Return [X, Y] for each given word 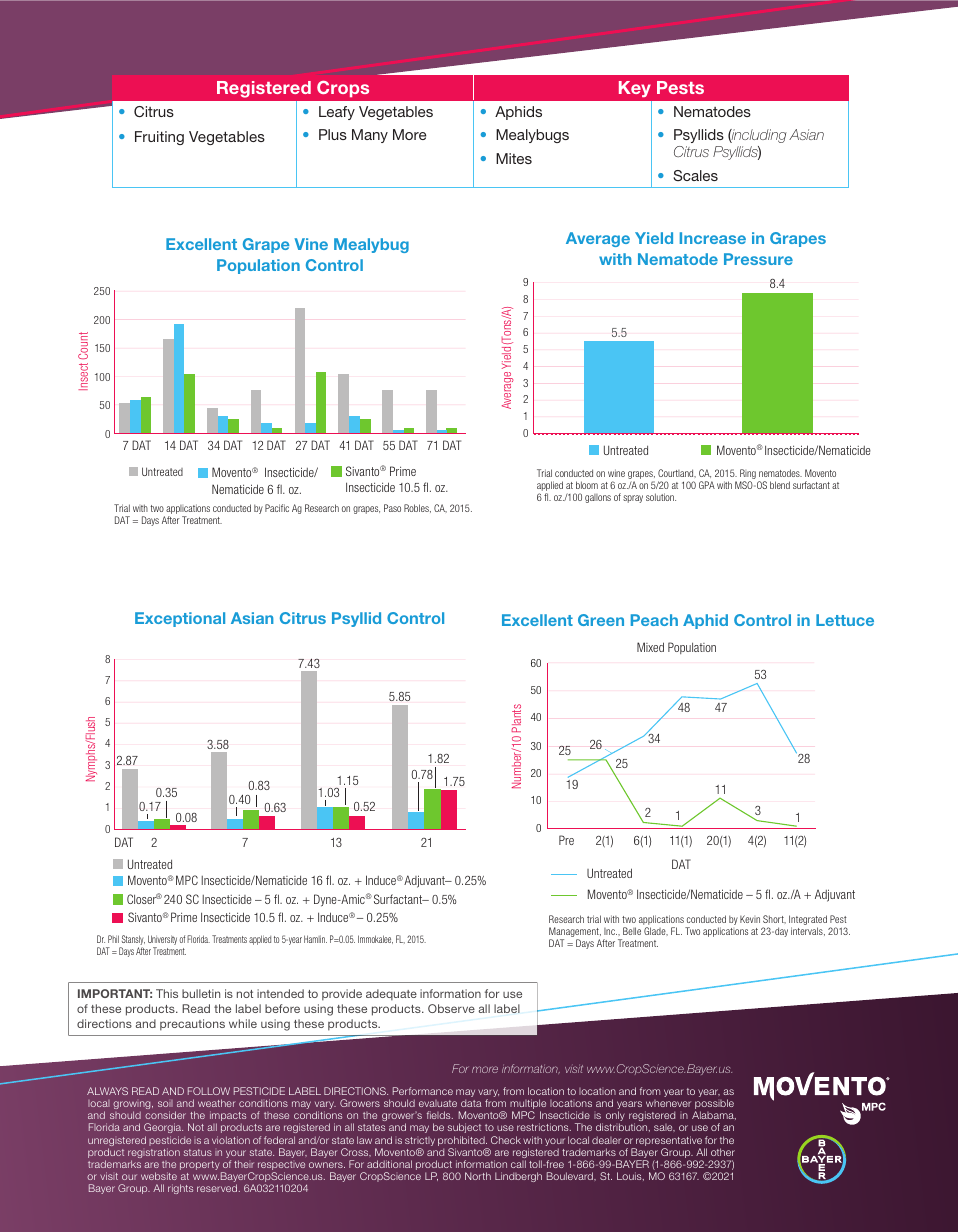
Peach [654, 620]
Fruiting [159, 138]
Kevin [750, 919]
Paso [392, 508]
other [723, 1152]
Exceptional [180, 619]
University [162, 941]
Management [575, 933]
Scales [695, 175]
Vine [311, 244]
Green [601, 620]
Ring [748, 475]
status [198, 1152]
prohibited [462, 1142]
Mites [514, 158]
